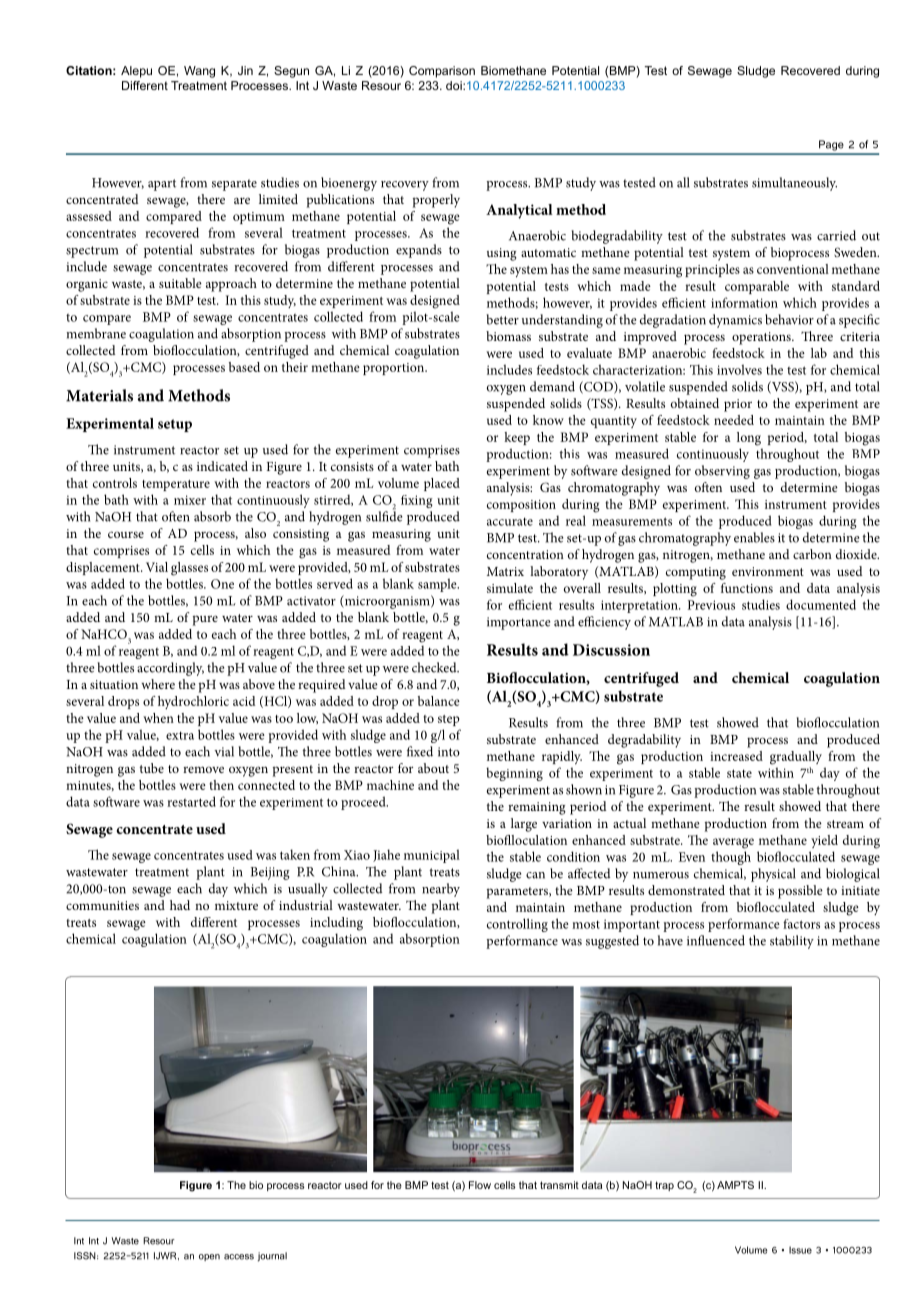  Describe the element at coordinates (739, 369) in the screenshot. I see `involves` at that location.
